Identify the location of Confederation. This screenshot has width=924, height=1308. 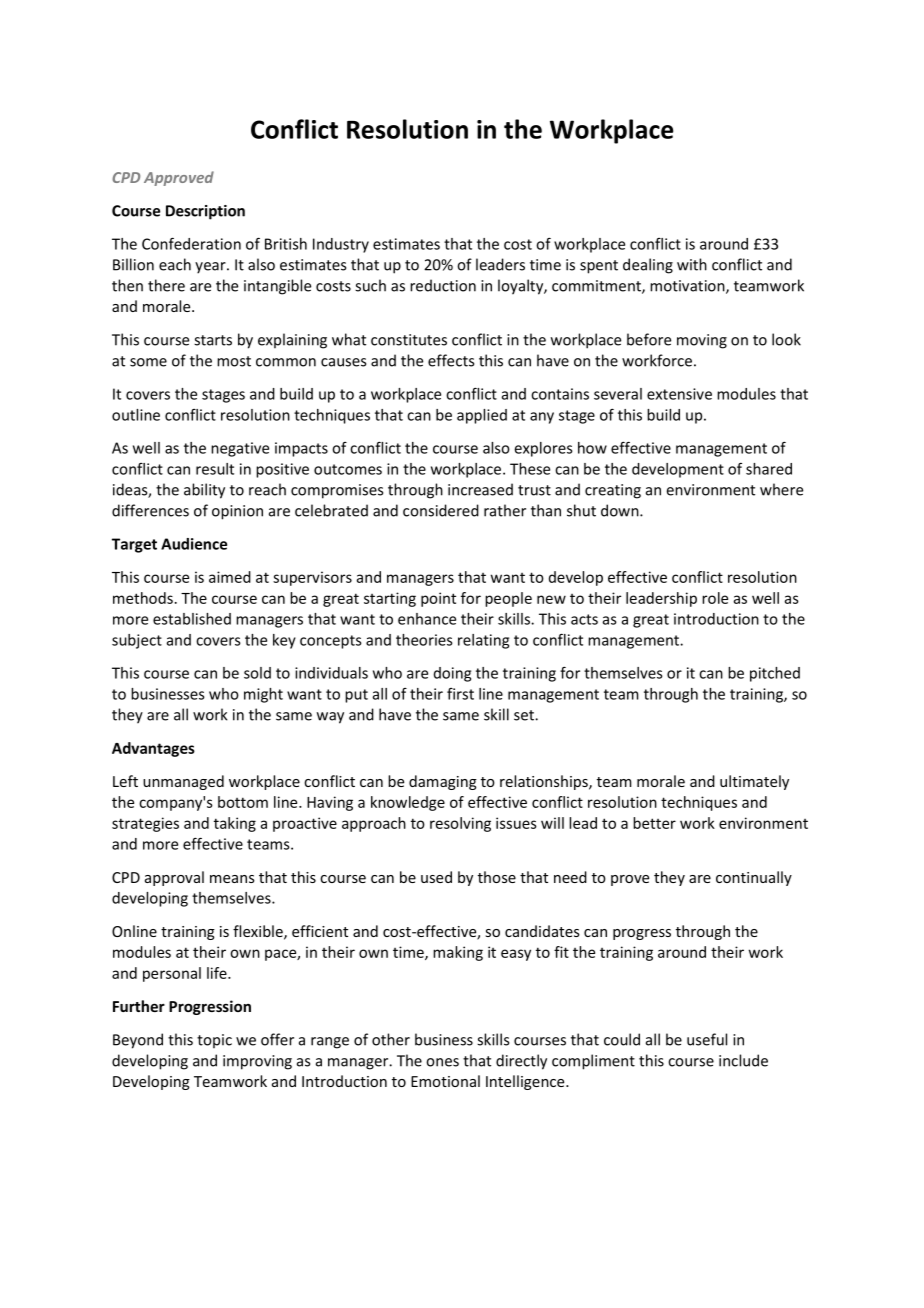
(191, 243).
